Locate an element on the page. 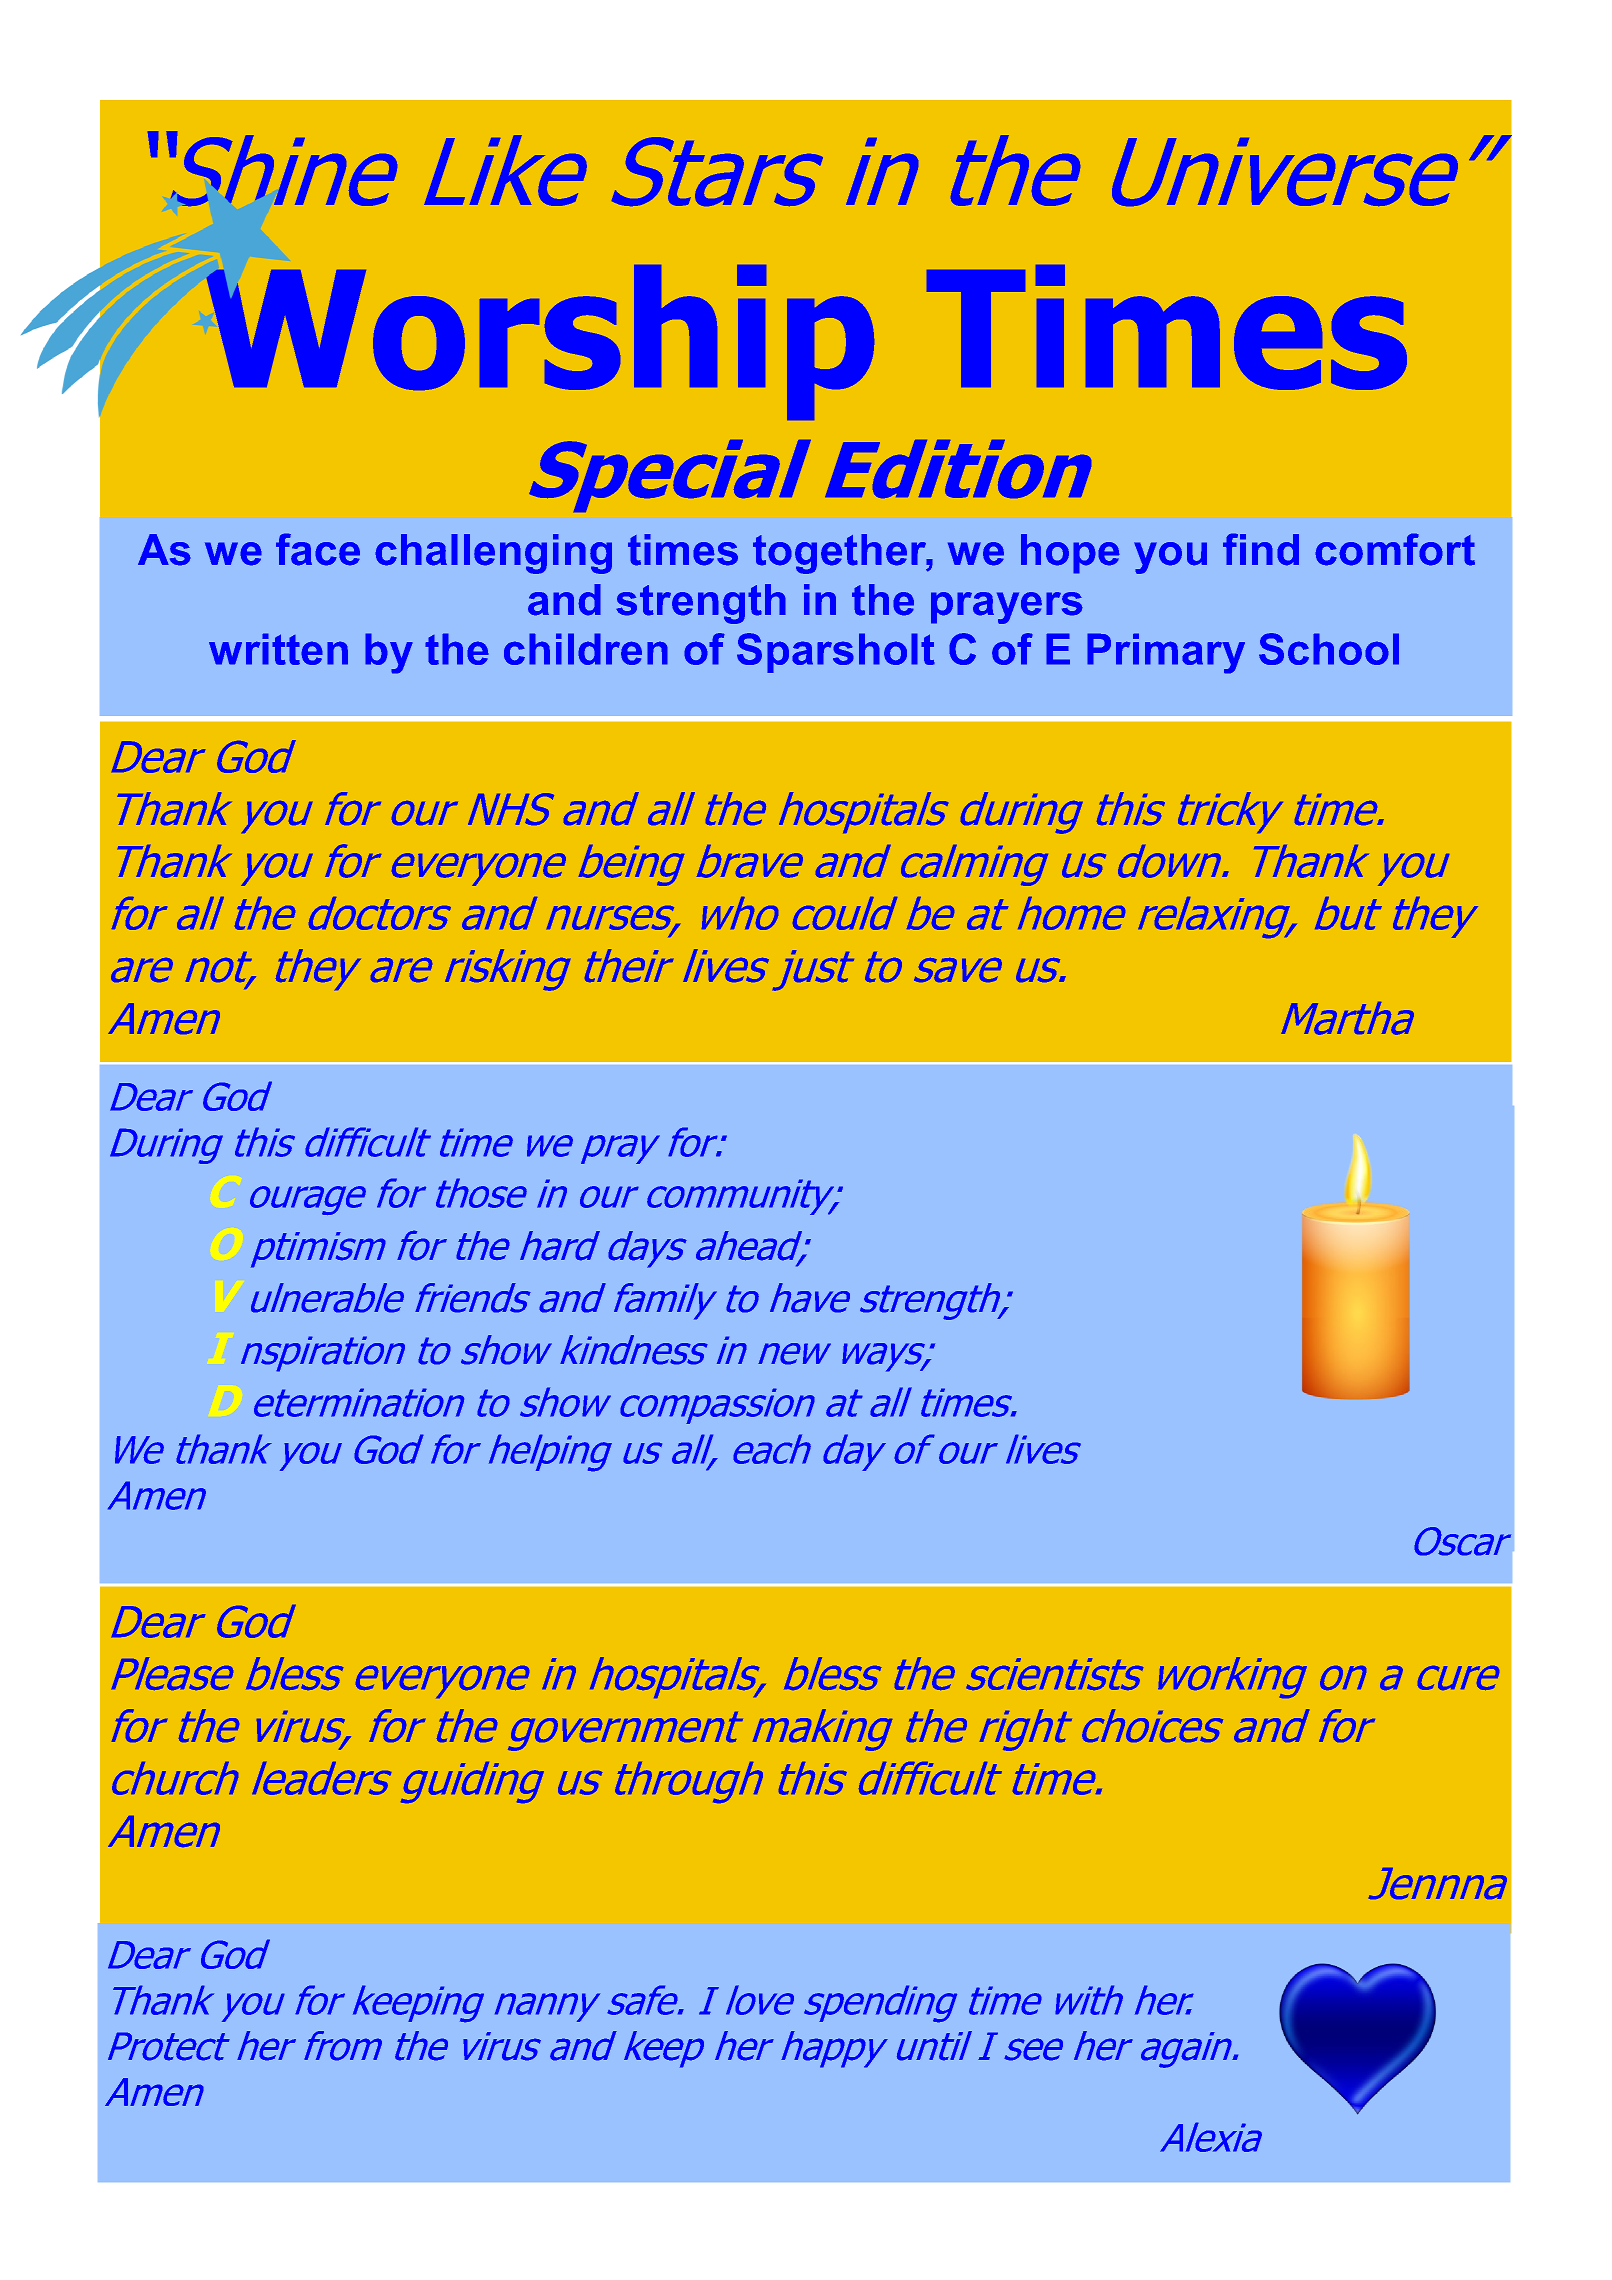 The width and height of the image is (1612, 2280). face is located at coordinates (318, 549).
